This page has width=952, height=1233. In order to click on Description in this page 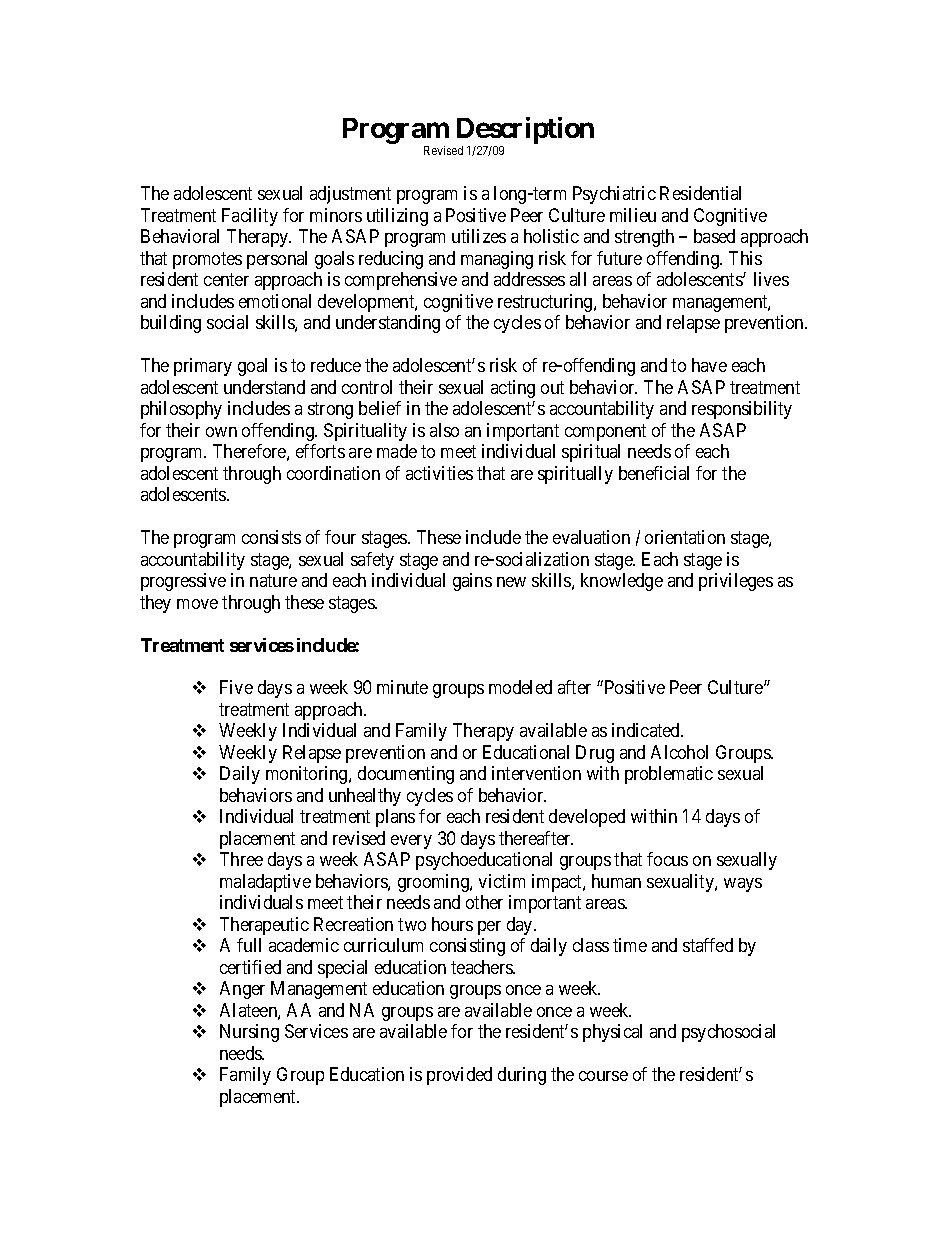, I will do `click(525, 130)`.
